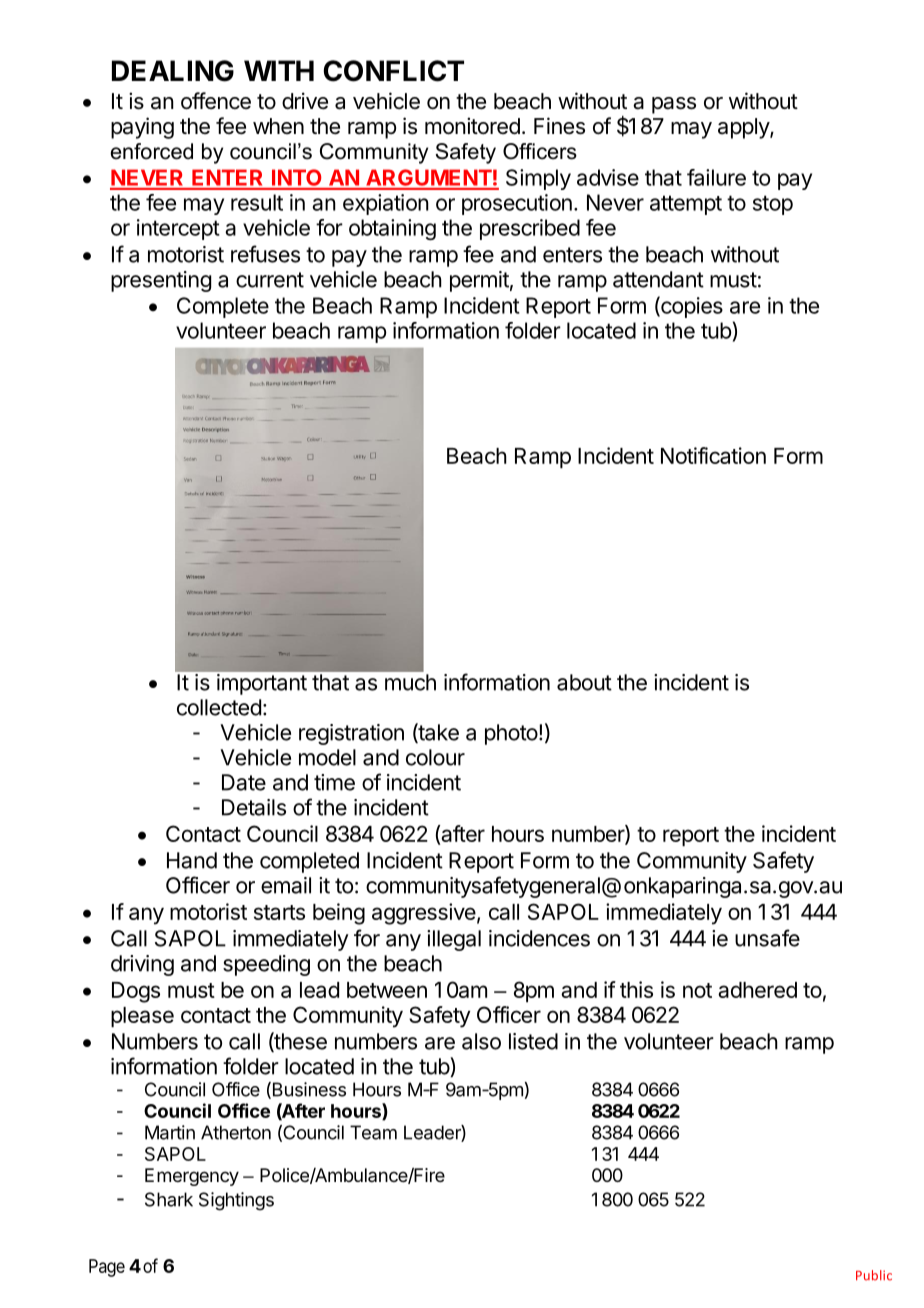 Image resolution: width=924 pixels, height=1308 pixels. Describe the element at coordinates (373, 1132) in the image. I see `Team` at that location.
